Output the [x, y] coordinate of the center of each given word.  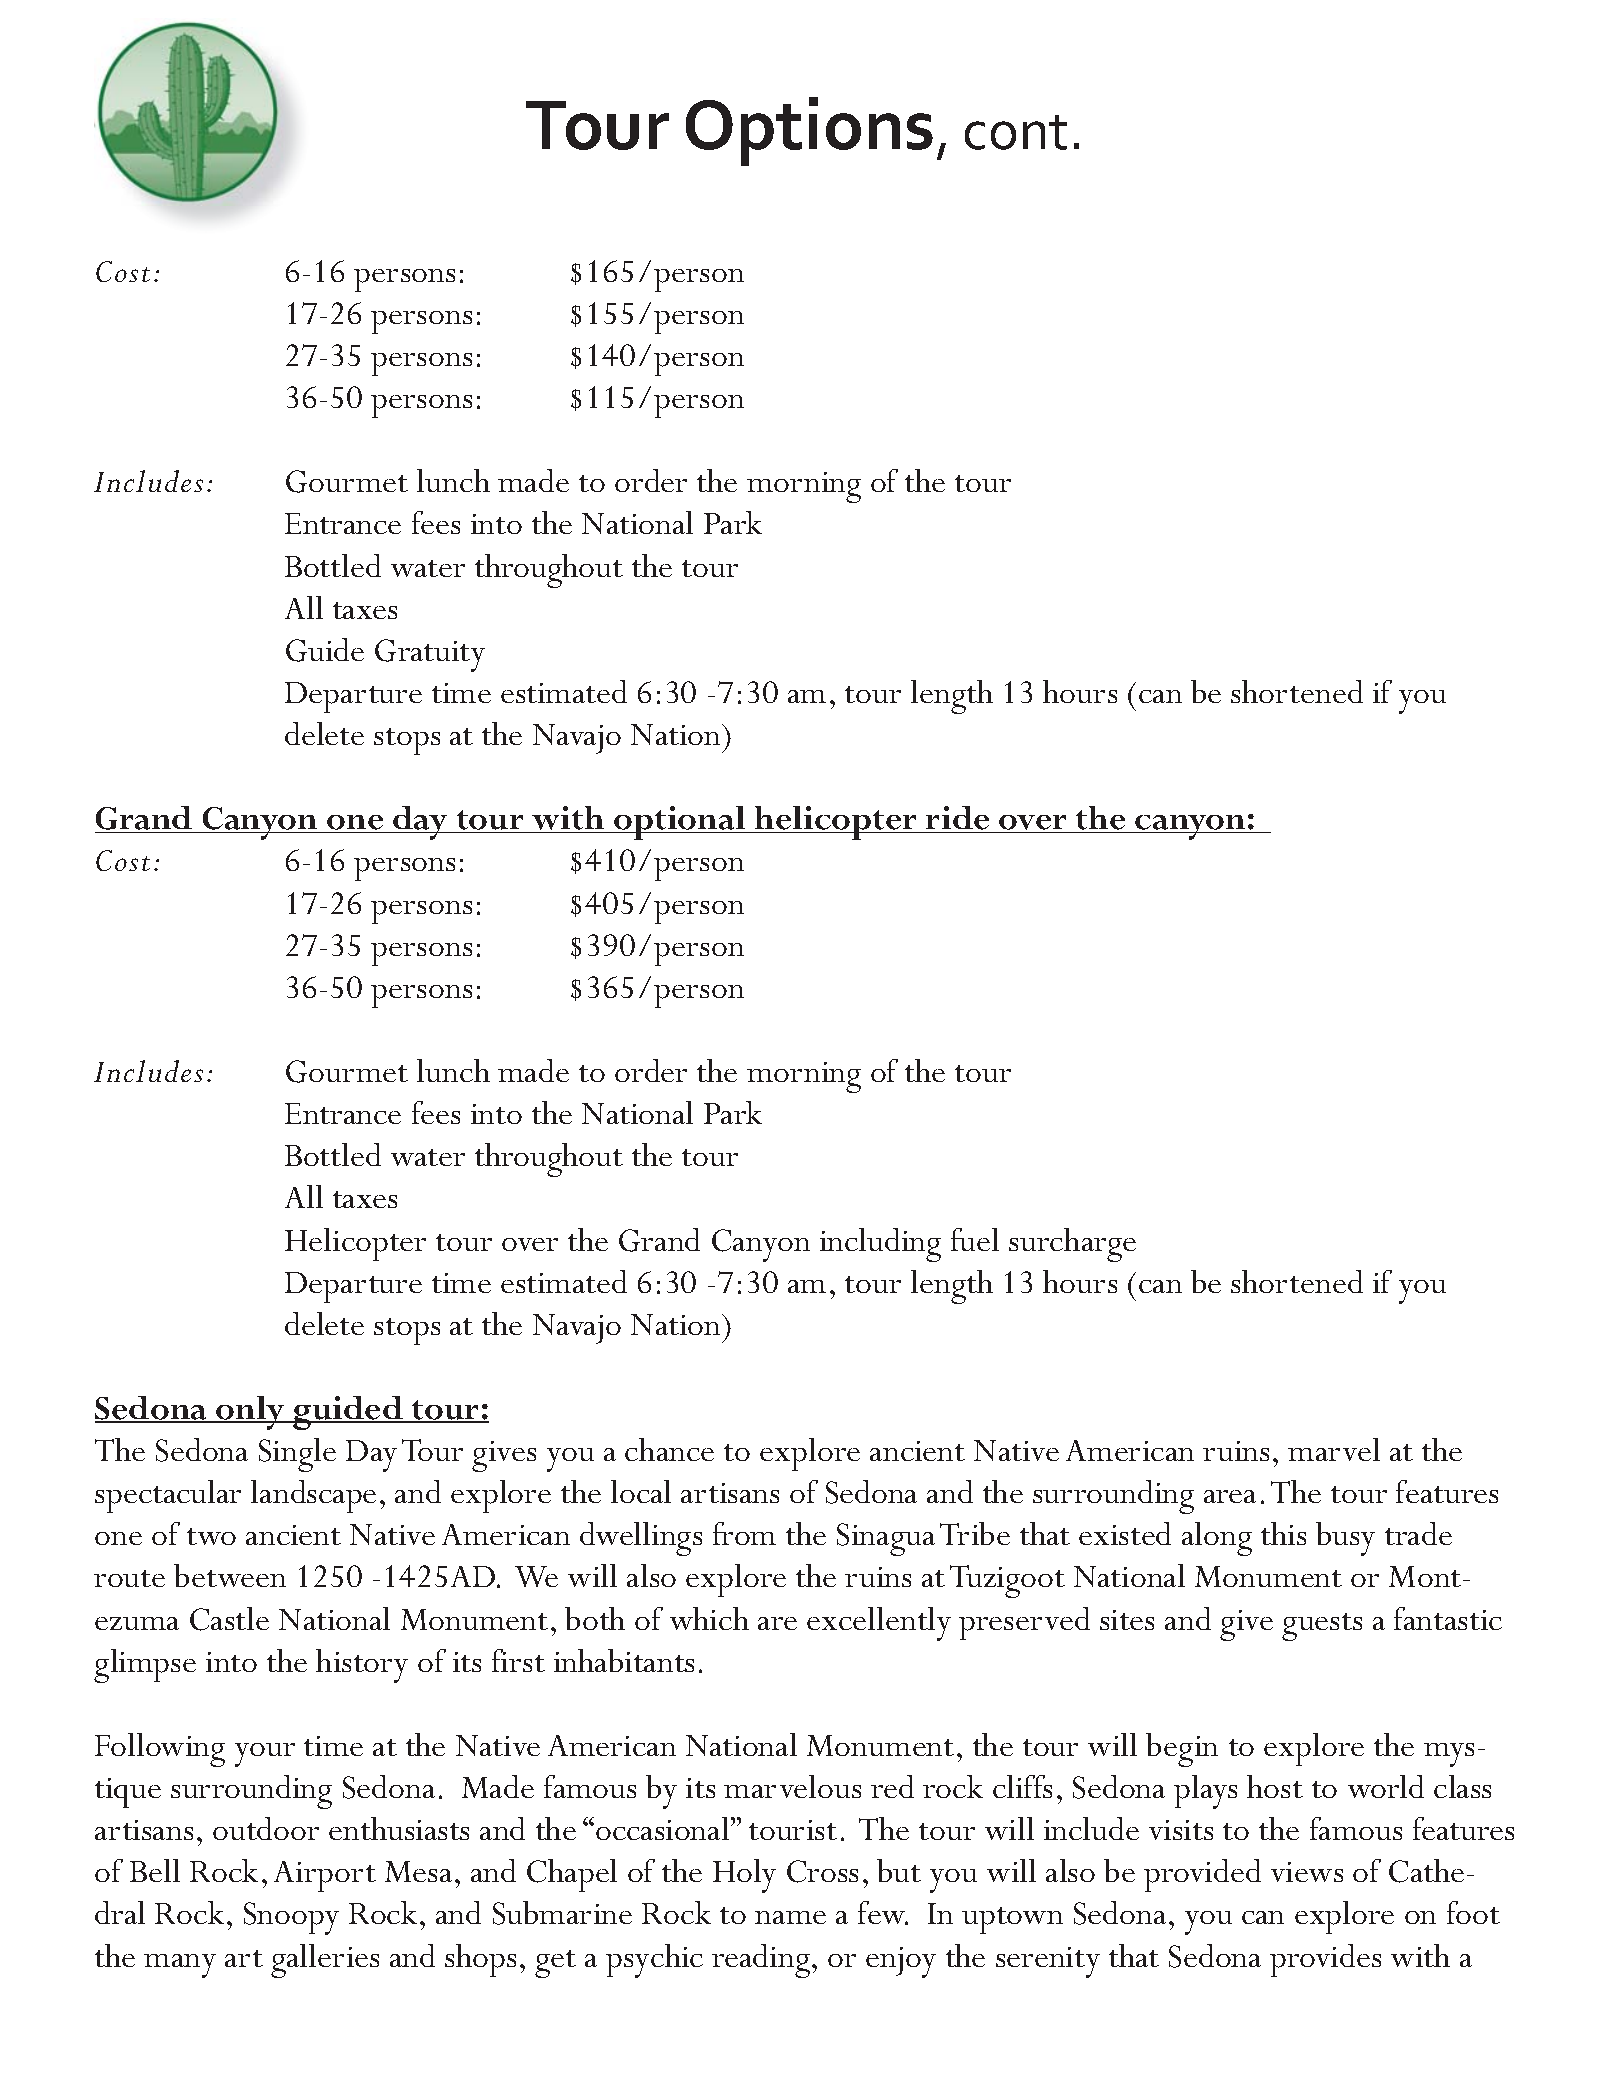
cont [1016, 132]
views [1307, 1872]
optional [680, 823]
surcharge [1072, 1245]
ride [958, 819]
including [880, 1245]
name [790, 1917]
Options [809, 131]
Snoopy [291, 1918]
